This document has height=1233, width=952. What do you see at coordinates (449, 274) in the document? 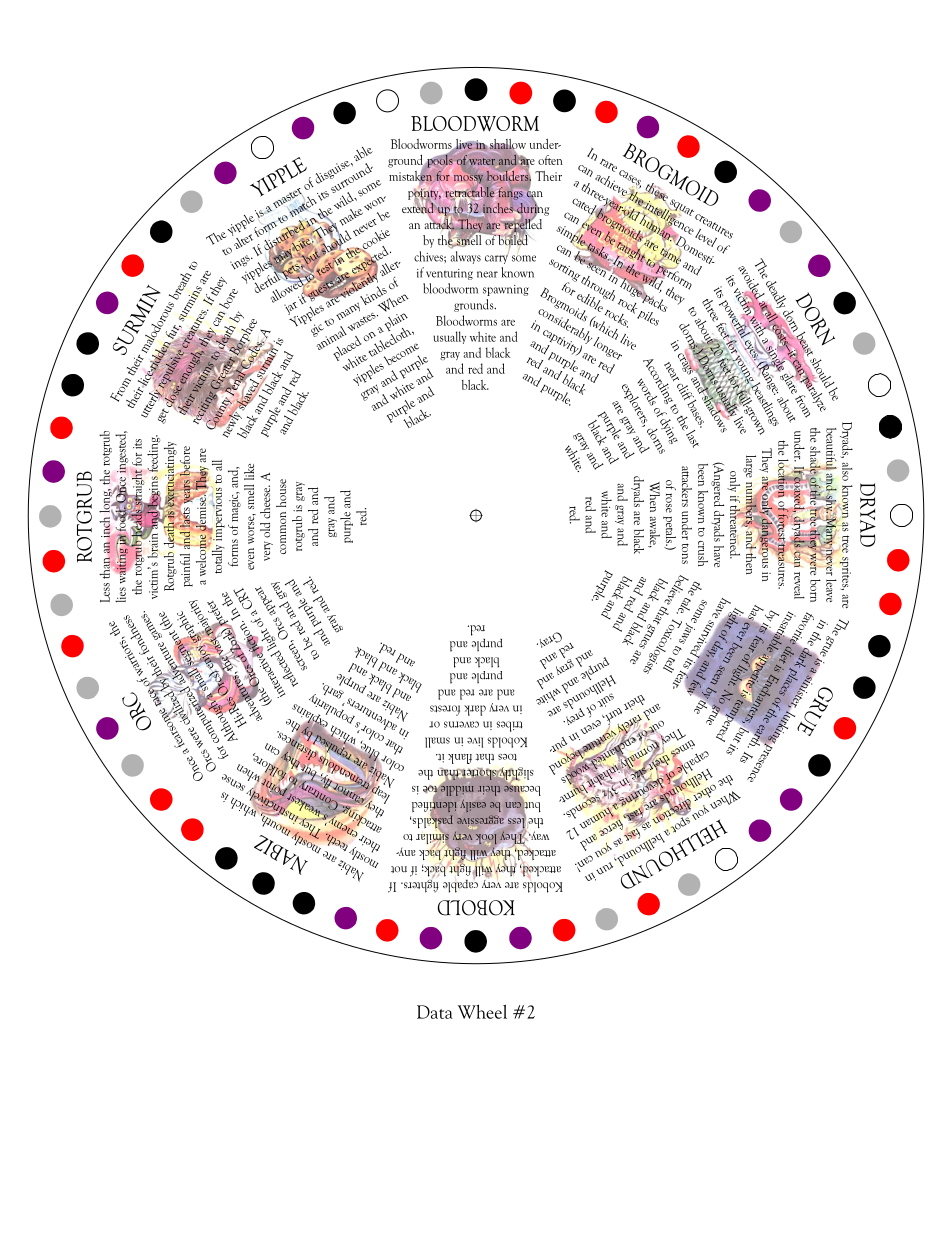
I see `venturing` at bounding box center [449, 274].
